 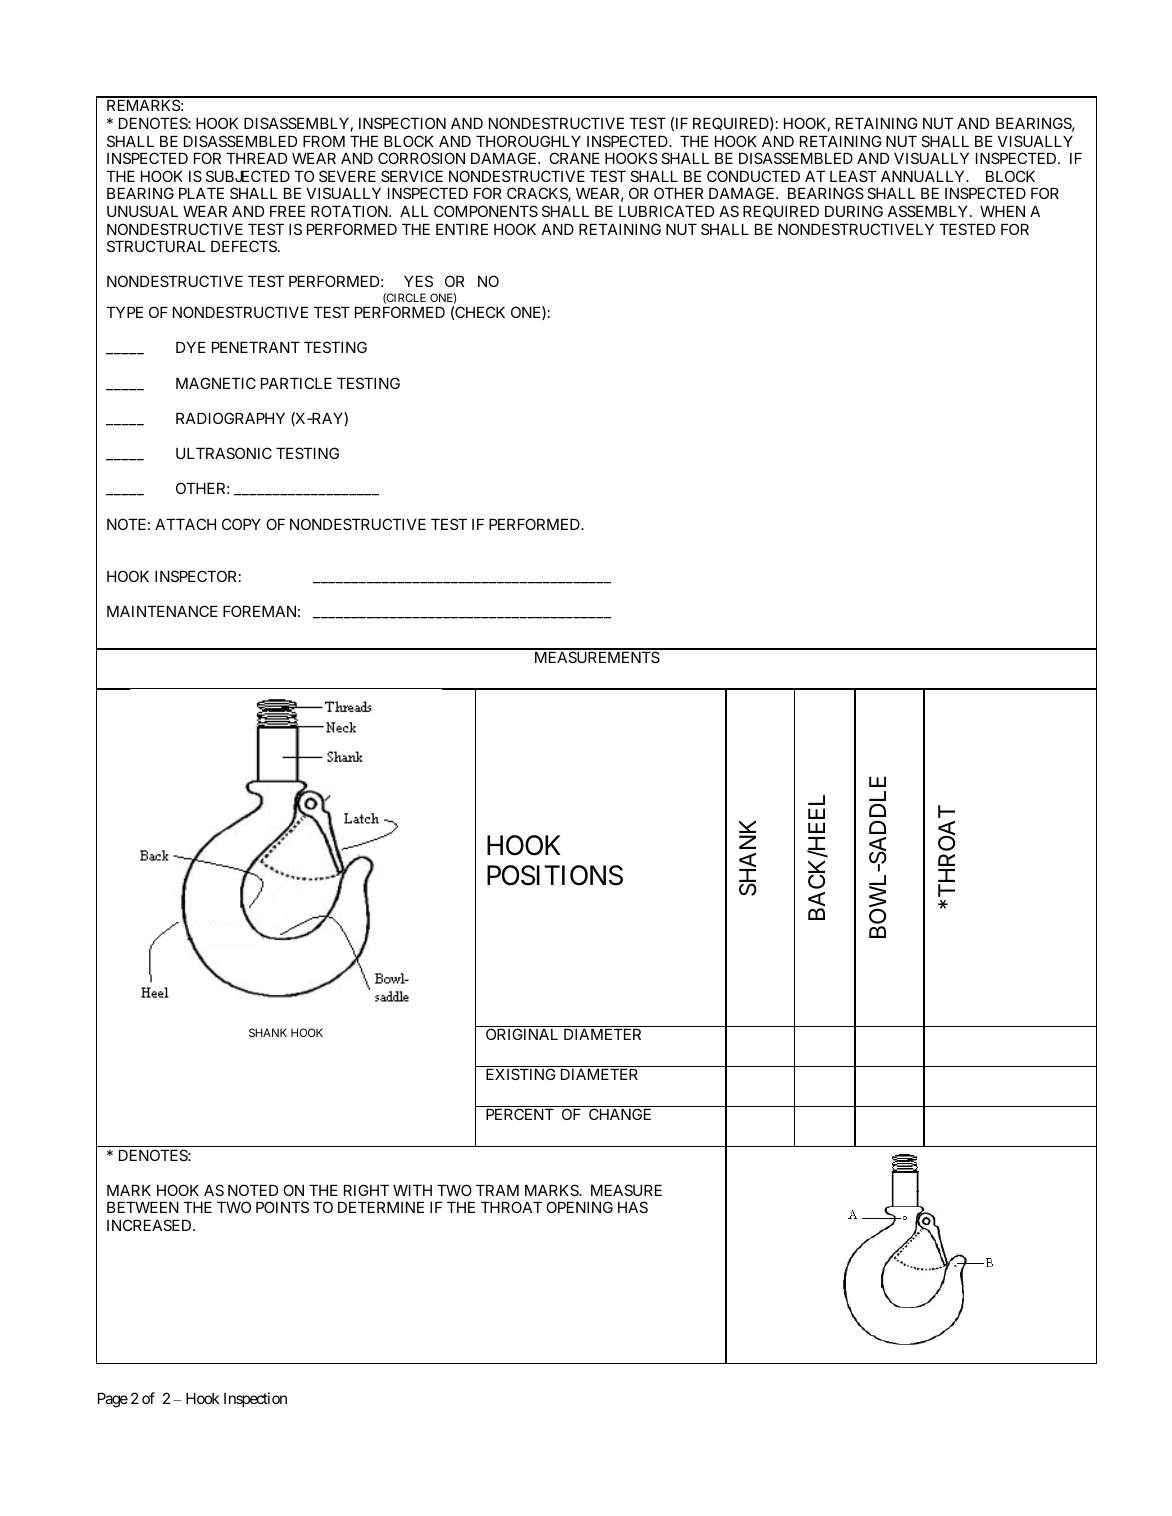 What do you see at coordinates (579, 1207) in the screenshot?
I see `OPENING` at bounding box center [579, 1207].
